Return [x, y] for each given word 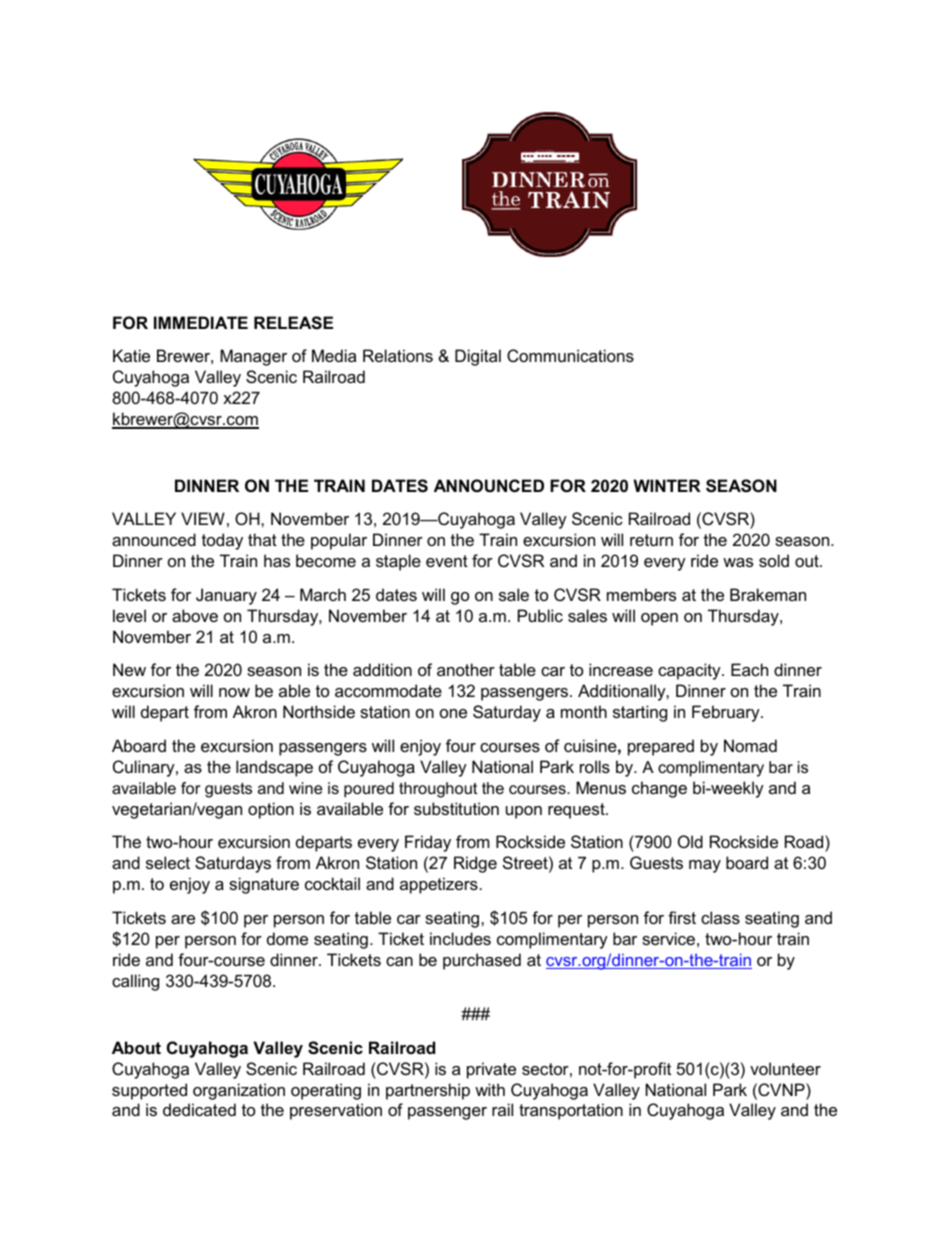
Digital [478, 357]
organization [239, 1091]
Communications [570, 355]
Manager [253, 357]
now [234, 692]
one [453, 713]
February [727, 713]
